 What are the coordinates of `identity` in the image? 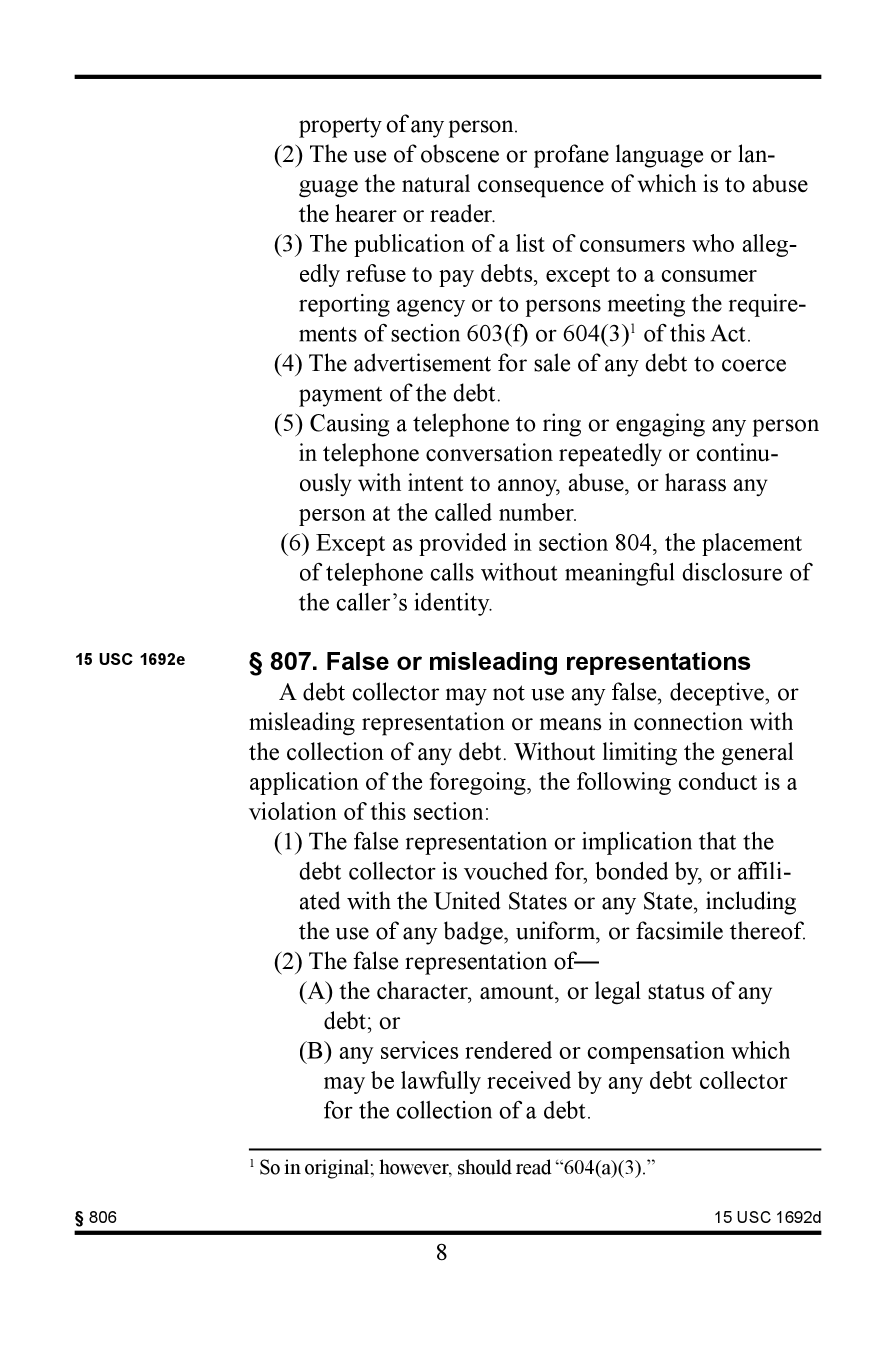 It's located at (453, 604).
